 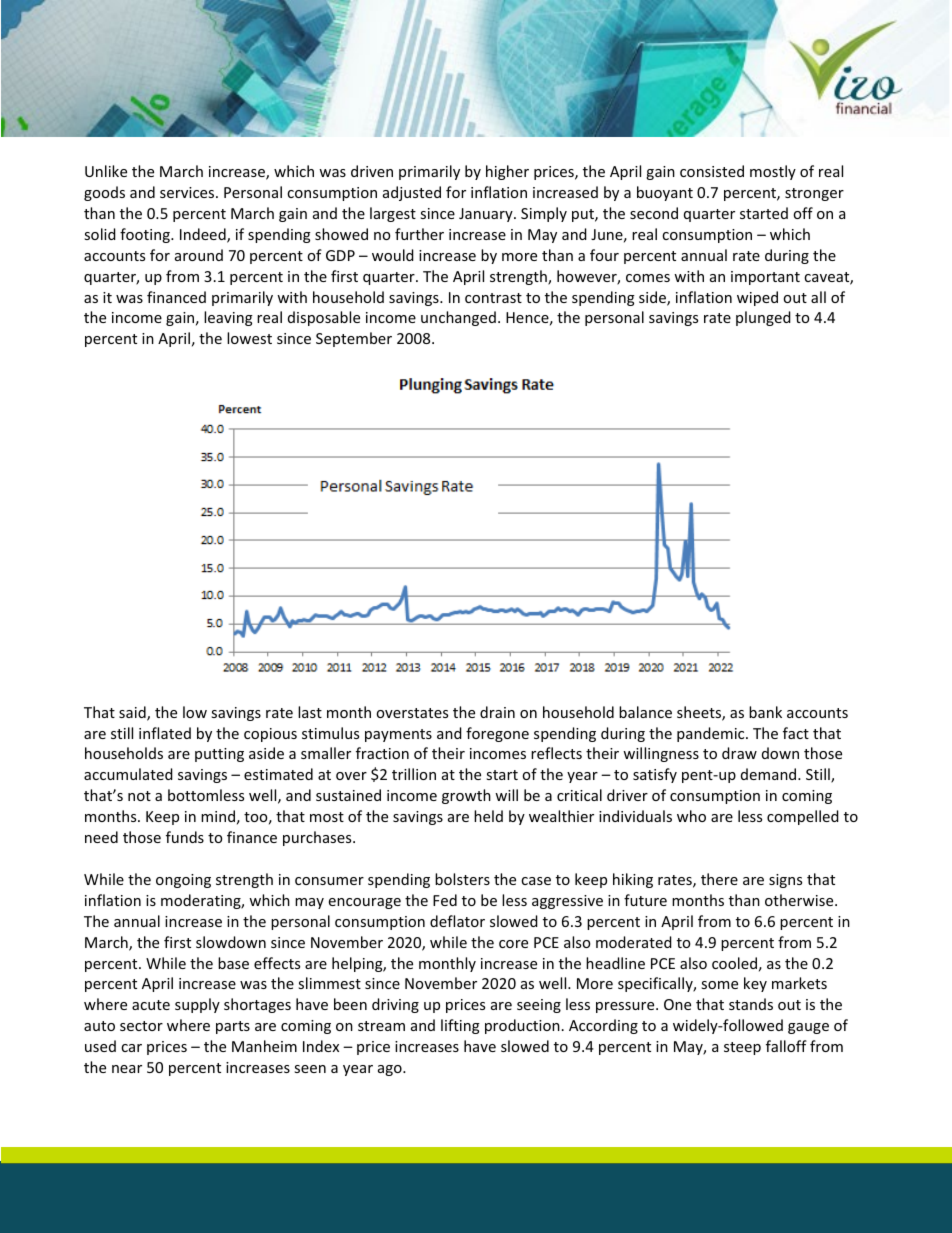 What do you see at coordinates (712, 171) in the screenshot?
I see `consisted` at bounding box center [712, 171].
